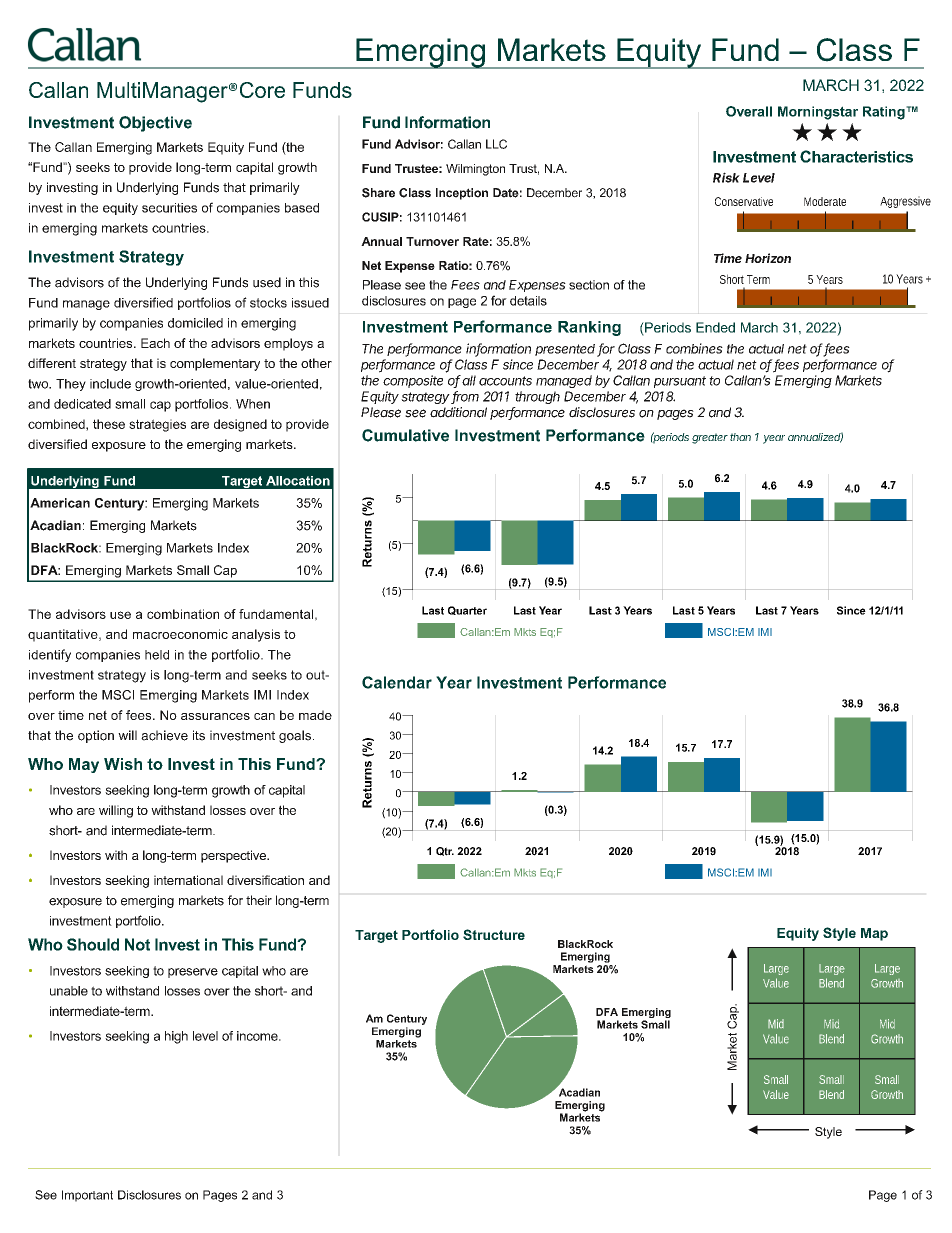 The image size is (952, 1233). Describe the element at coordinates (496, 144) in the image. I see `LLC` at that location.
